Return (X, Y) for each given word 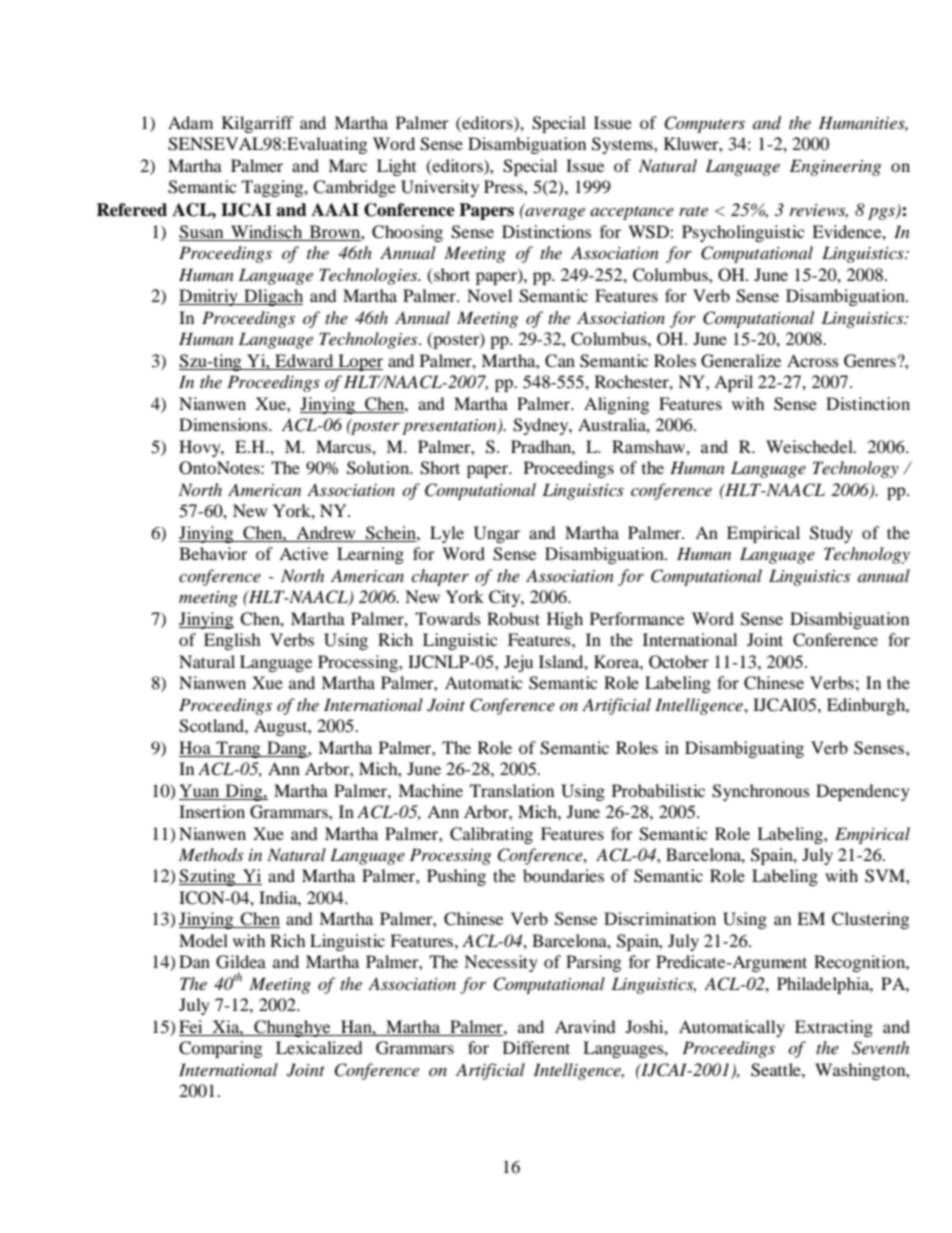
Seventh (880, 1048)
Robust (513, 618)
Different (536, 1047)
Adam (190, 122)
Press (504, 186)
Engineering (835, 167)
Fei (192, 1028)
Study (831, 534)
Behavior (213, 553)
